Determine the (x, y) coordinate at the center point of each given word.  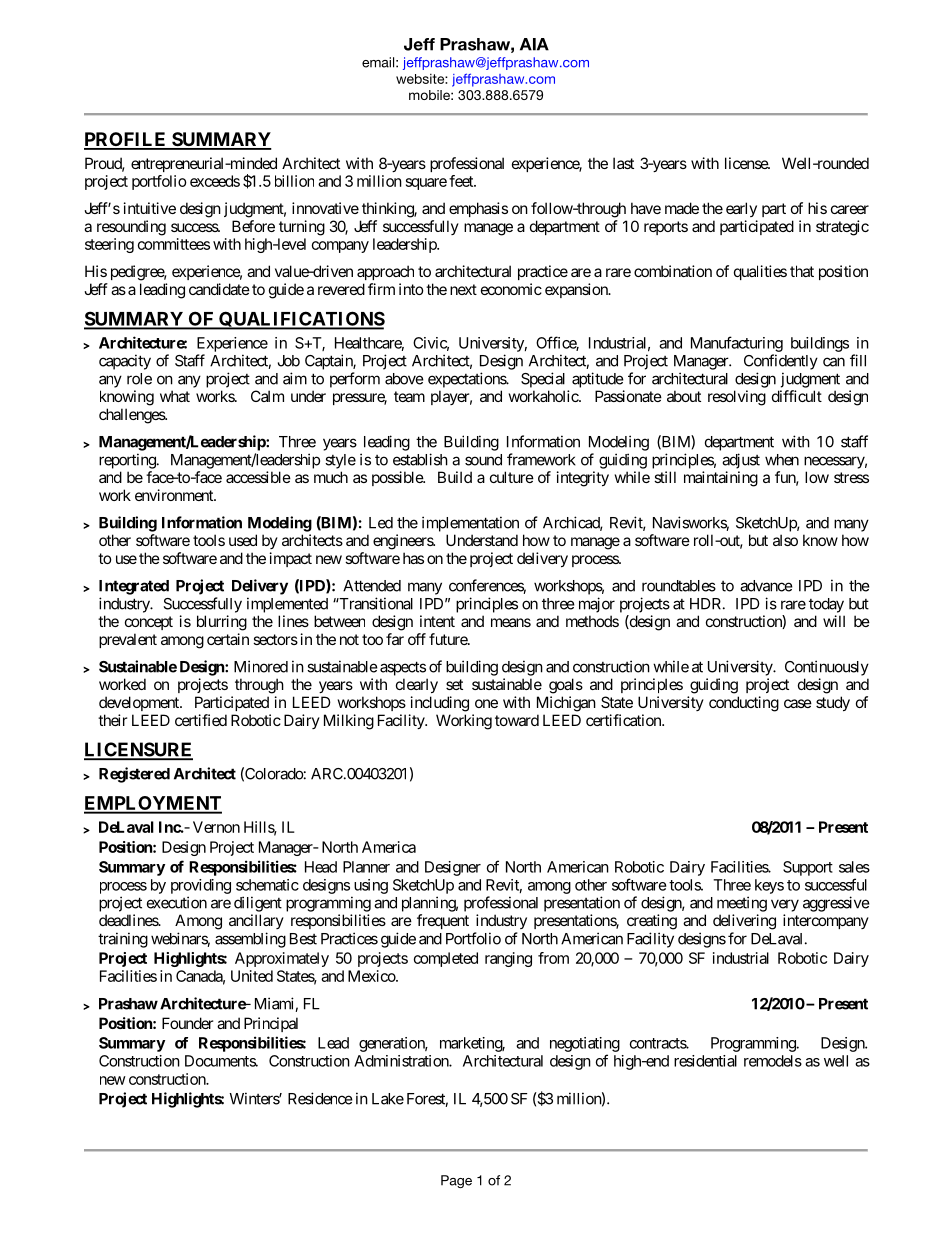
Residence (320, 1098)
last (623, 163)
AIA (534, 44)
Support (808, 868)
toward (517, 720)
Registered (134, 775)
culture (512, 477)
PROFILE (126, 140)
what (175, 396)
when (782, 460)
